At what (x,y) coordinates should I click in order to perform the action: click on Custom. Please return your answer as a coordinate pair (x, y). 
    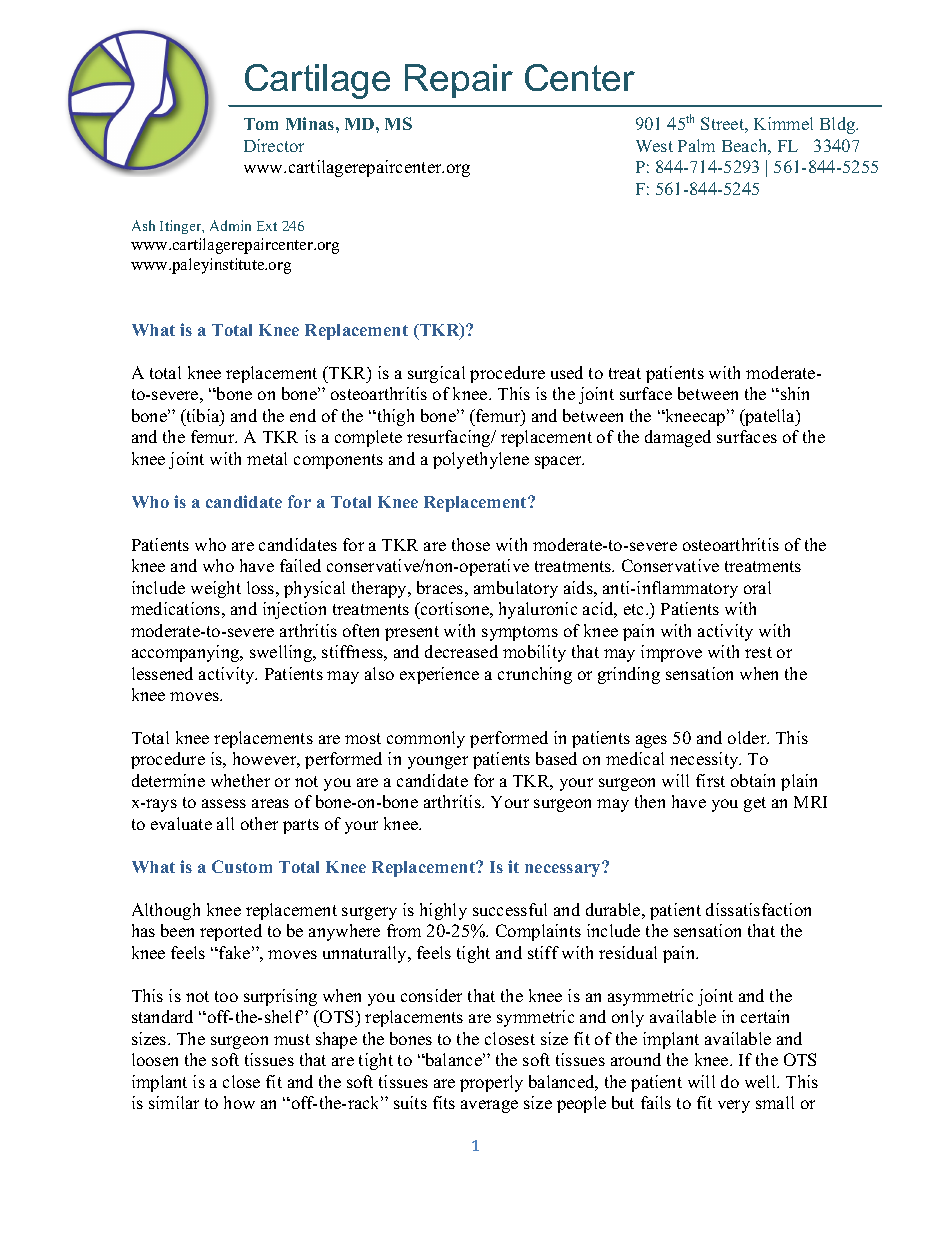
    Looking at the image, I should click on (242, 866).
